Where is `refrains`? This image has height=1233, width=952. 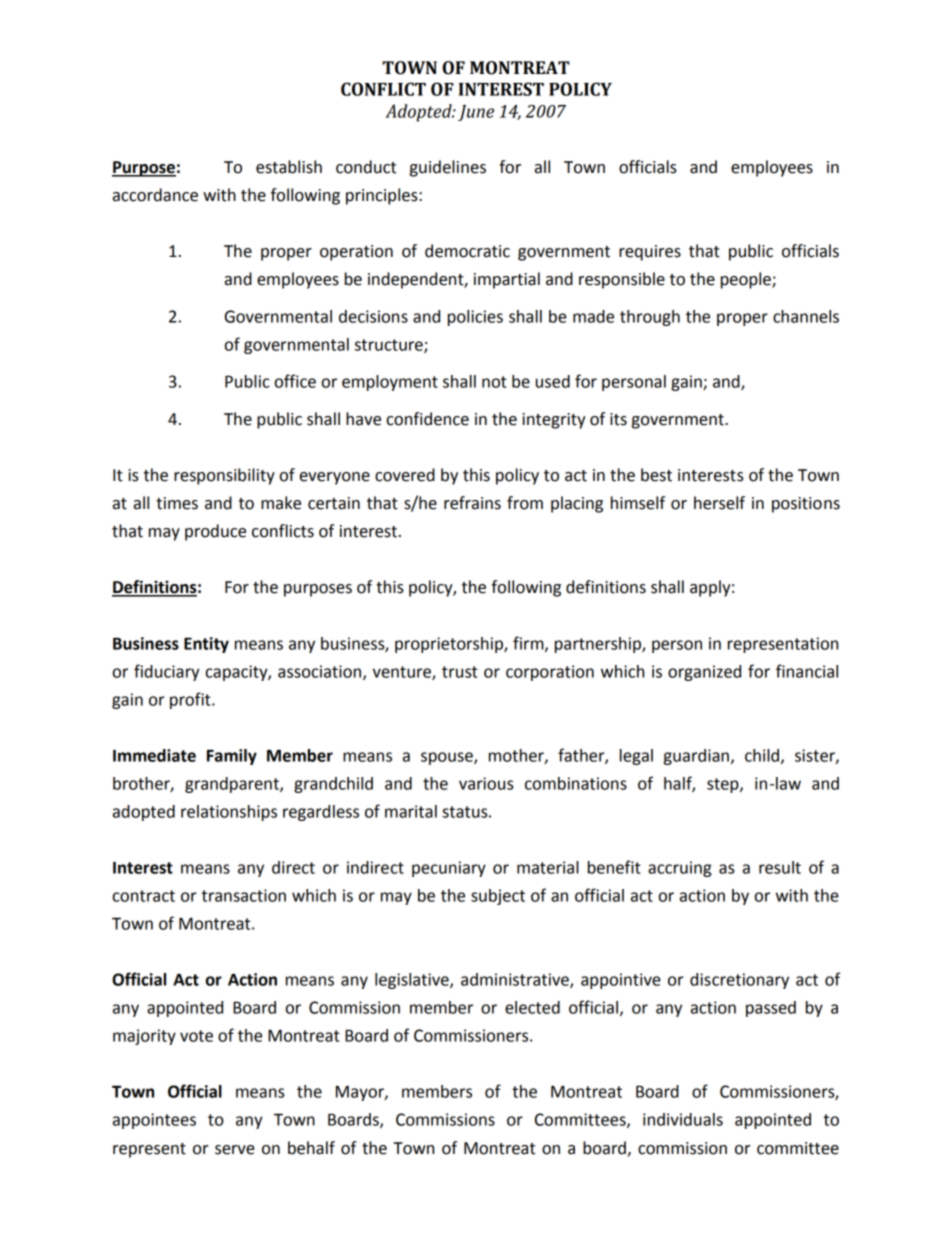
refrains is located at coordinates (472, 503).
